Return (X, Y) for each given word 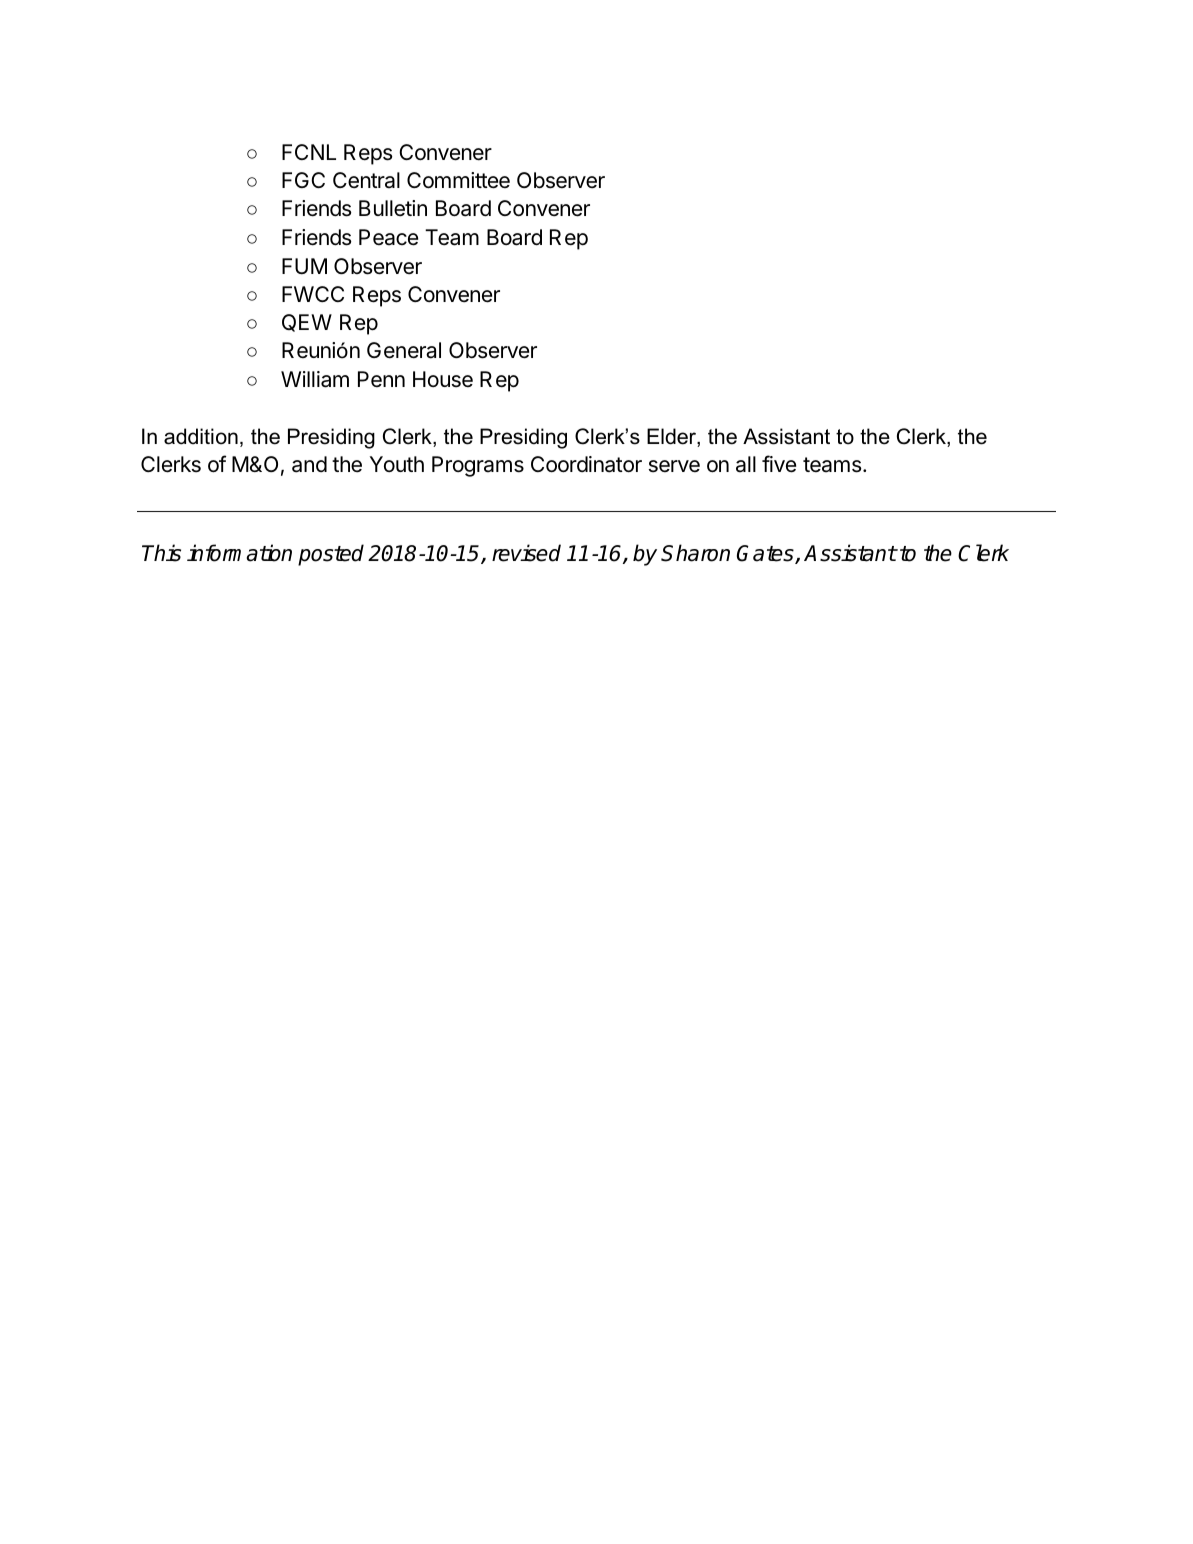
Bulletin (393, 208)
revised (526, 553)
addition (201, 436)
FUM (304, 266)
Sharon (695, 553)
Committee (458, 180)
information (239, 553)
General (404, 350)
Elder (672, 437)
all (746, 464)
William (315, 379)
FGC (303, 180)
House (443, 379)
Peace (388, 237)
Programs (478, 466)
